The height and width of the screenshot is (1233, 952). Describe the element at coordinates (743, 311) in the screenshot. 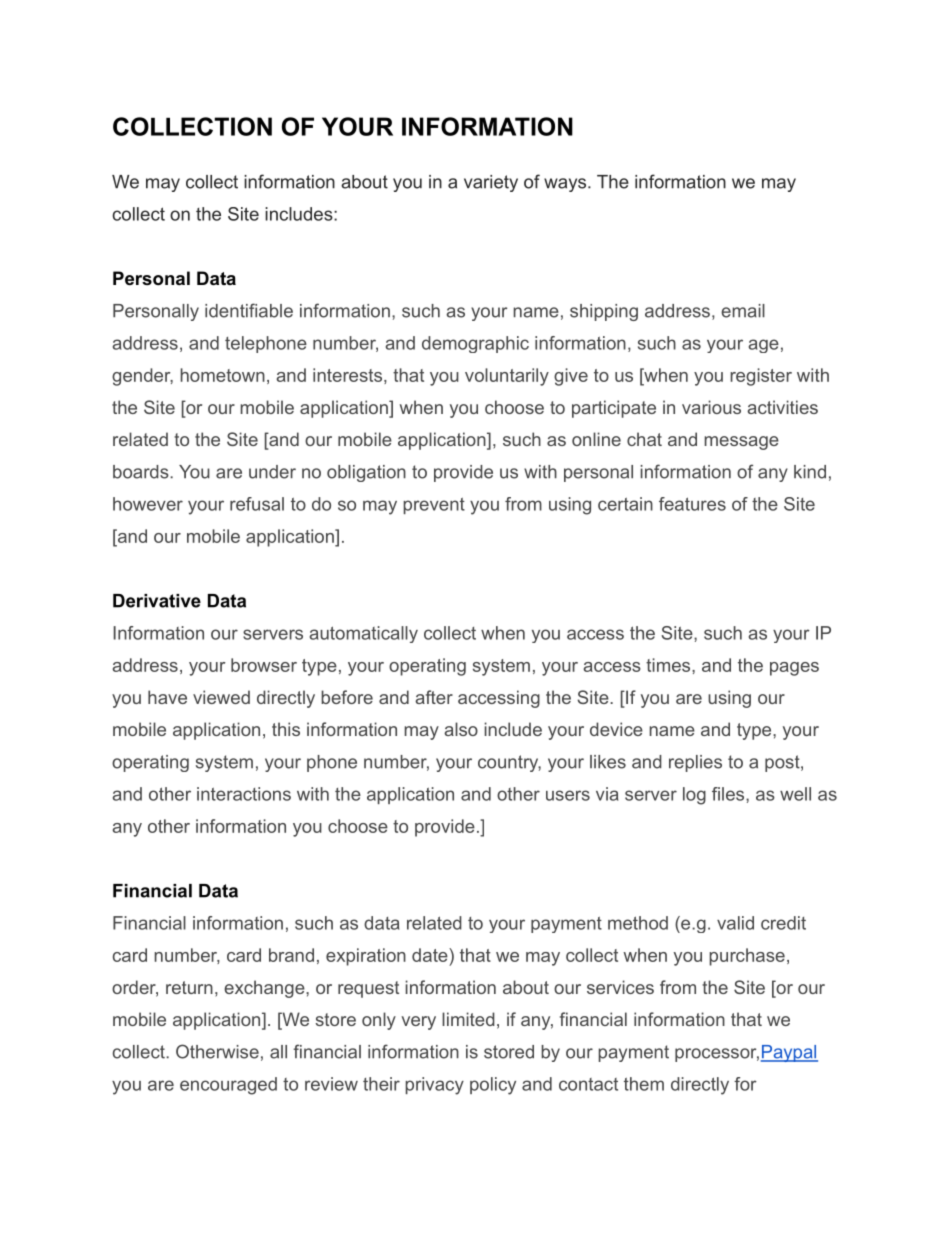

I see `email` at that location.
